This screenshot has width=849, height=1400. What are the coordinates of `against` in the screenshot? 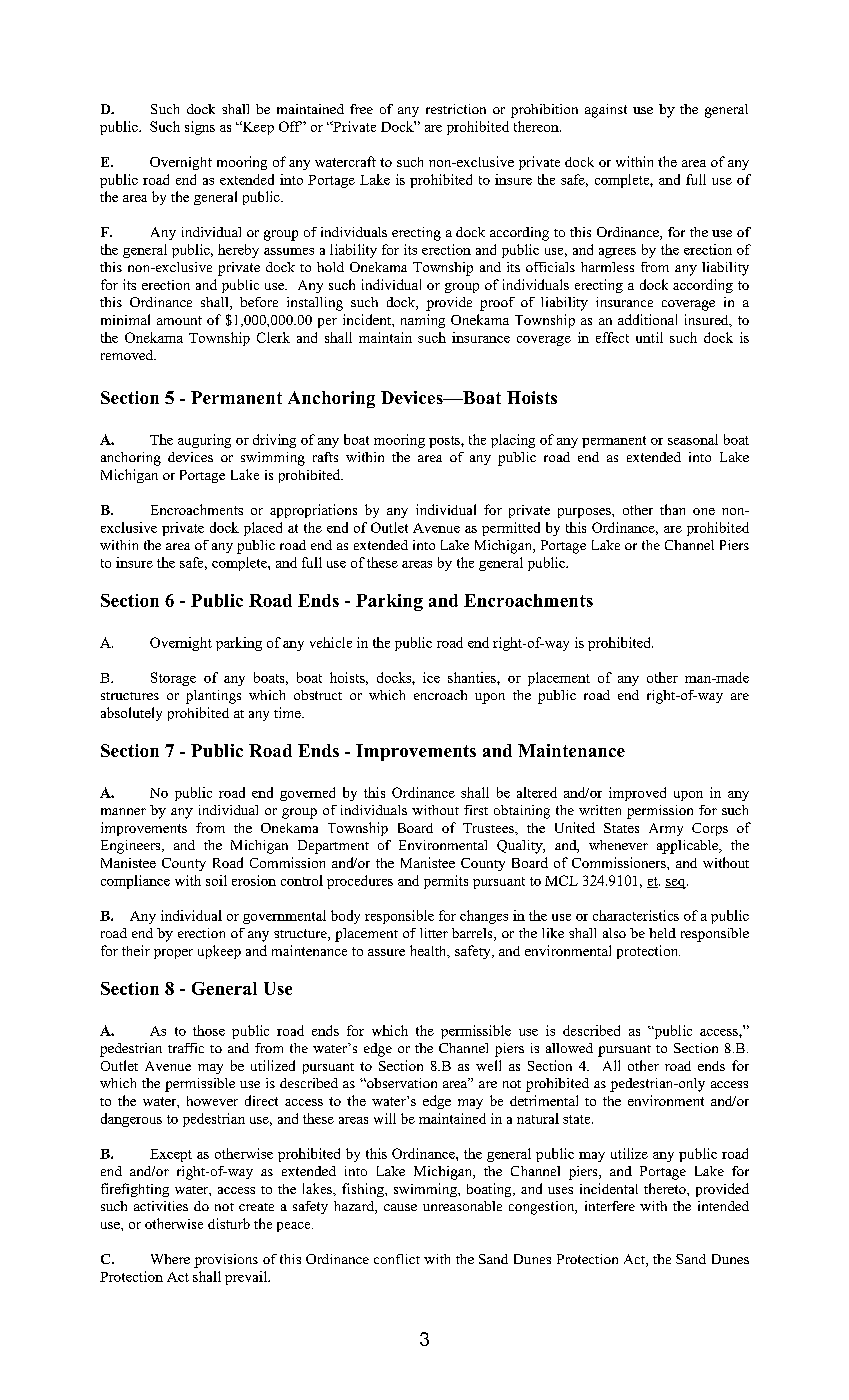 It's located at (606, 111).
